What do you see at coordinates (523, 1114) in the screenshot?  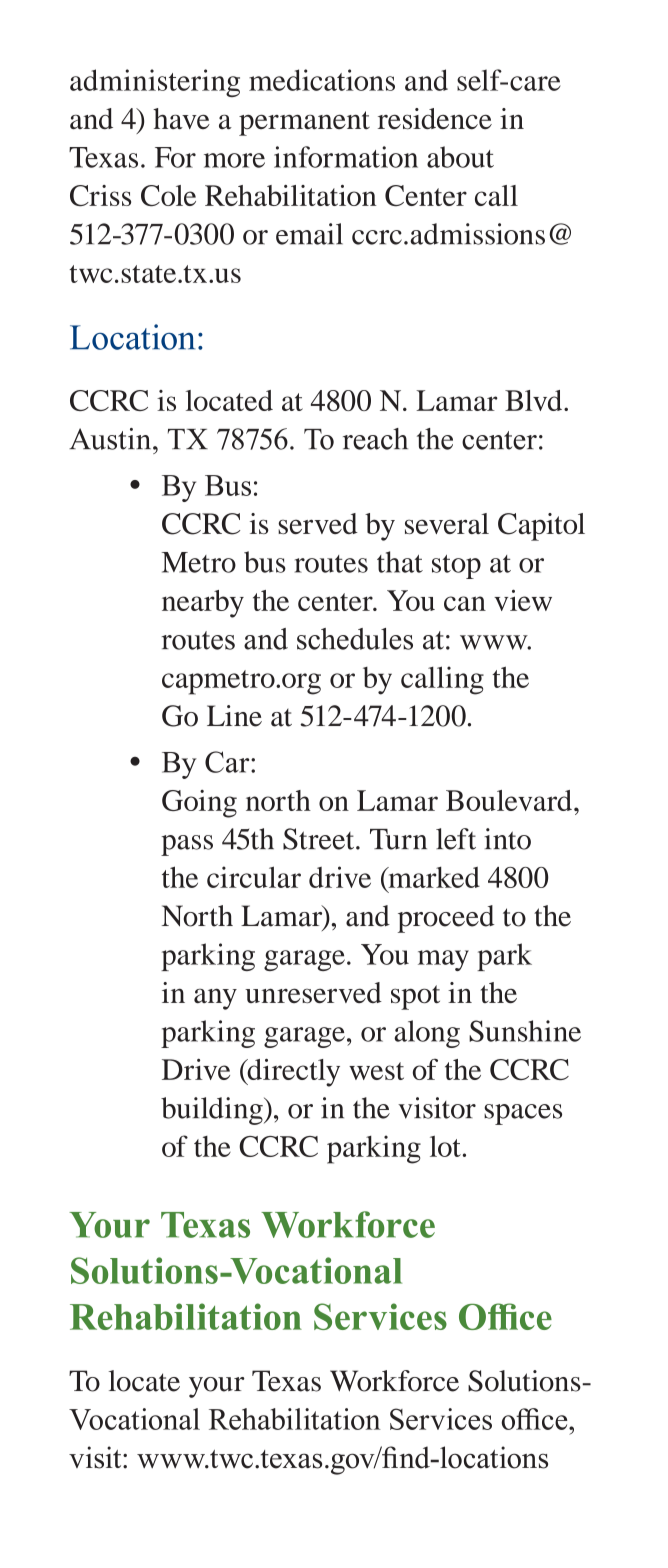 I see `spaces` at bounding box center [523, 1114].
